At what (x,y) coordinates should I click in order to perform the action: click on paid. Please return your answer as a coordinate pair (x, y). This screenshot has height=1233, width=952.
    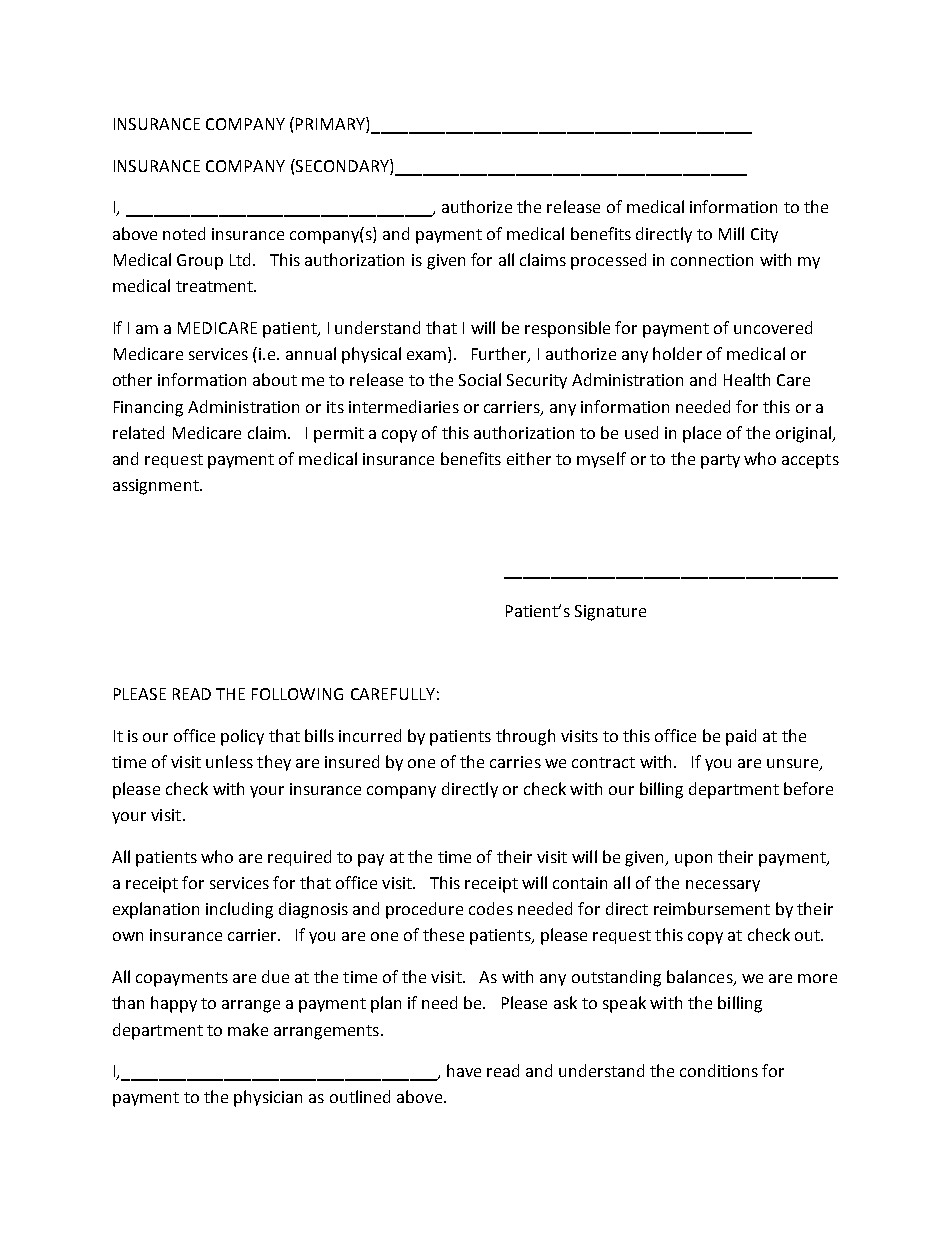
    Looking at the image, I should click on (741, 737).
